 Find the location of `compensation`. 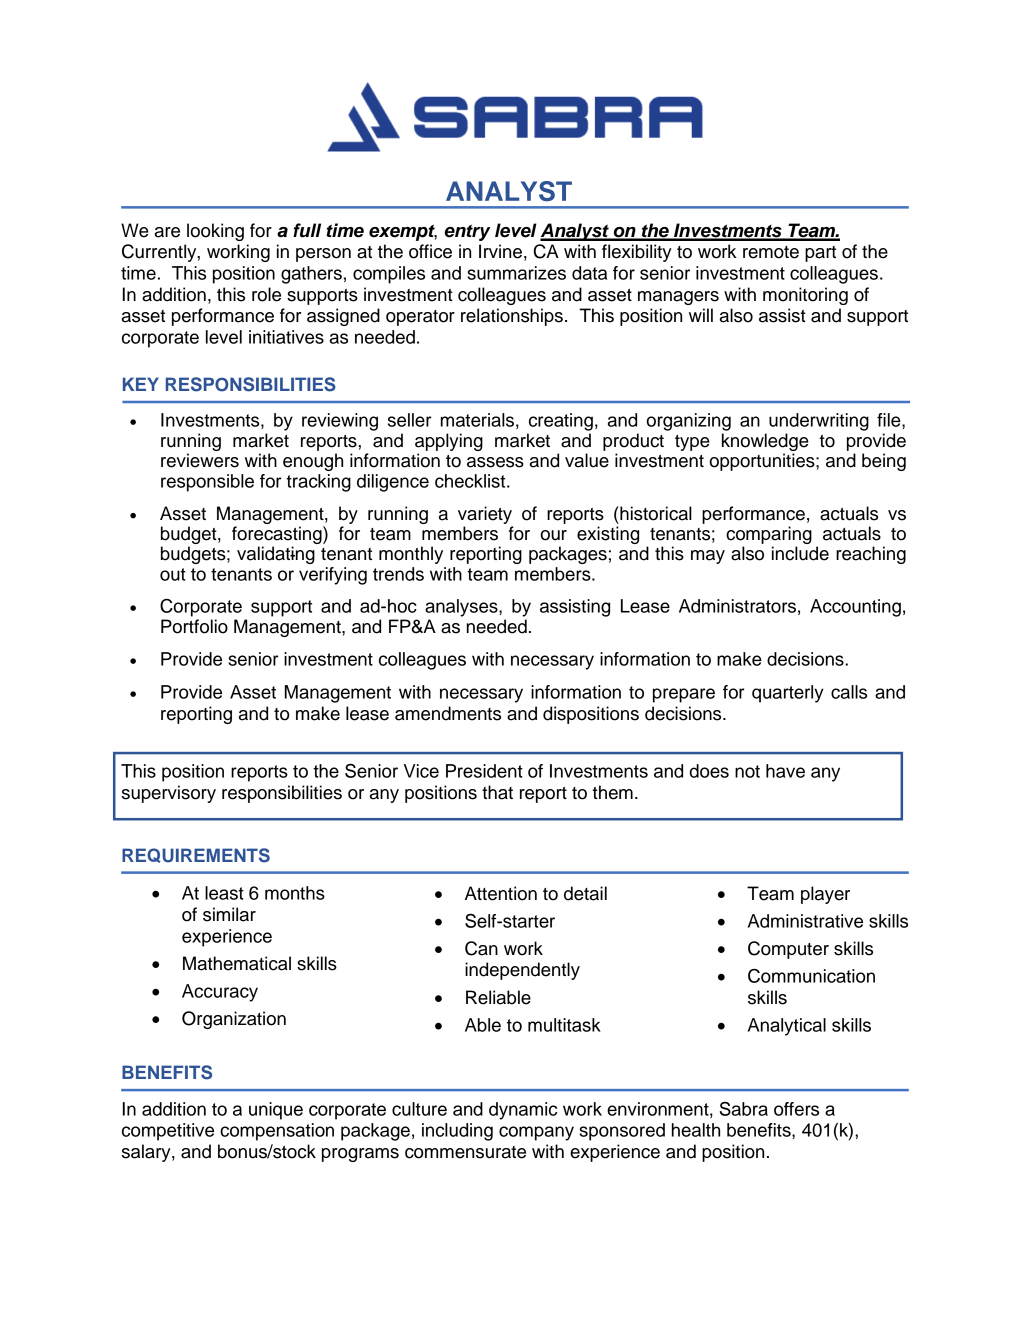

compensation is located at coordinates (277, 1132).
